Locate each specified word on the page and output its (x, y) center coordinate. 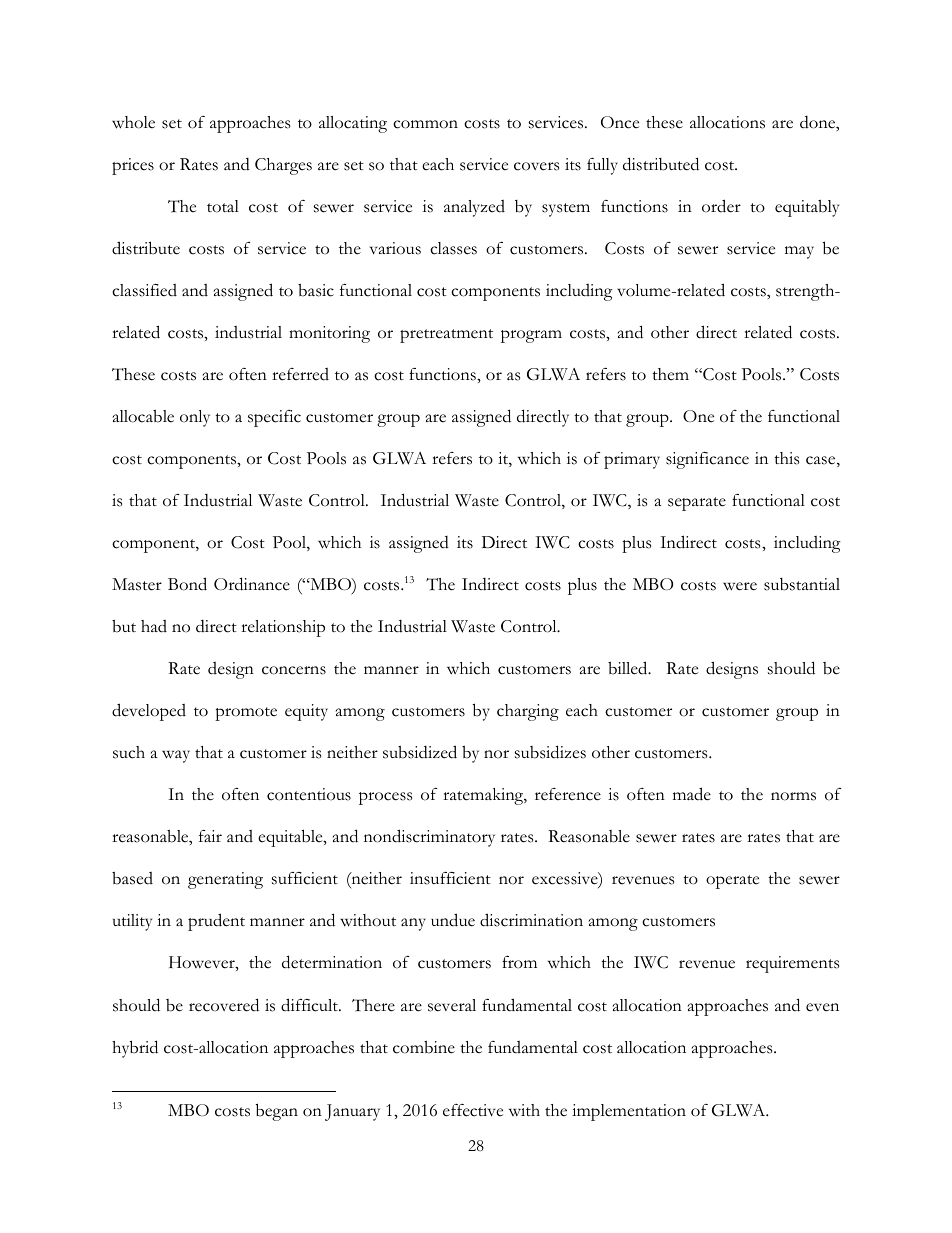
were (740, 586)
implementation (629, 1112)
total (223, 206)
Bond (187, 584)
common (425, 124)
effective (473, 1110)
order (721, 206)
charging (528, 712)
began (277, 1112)
